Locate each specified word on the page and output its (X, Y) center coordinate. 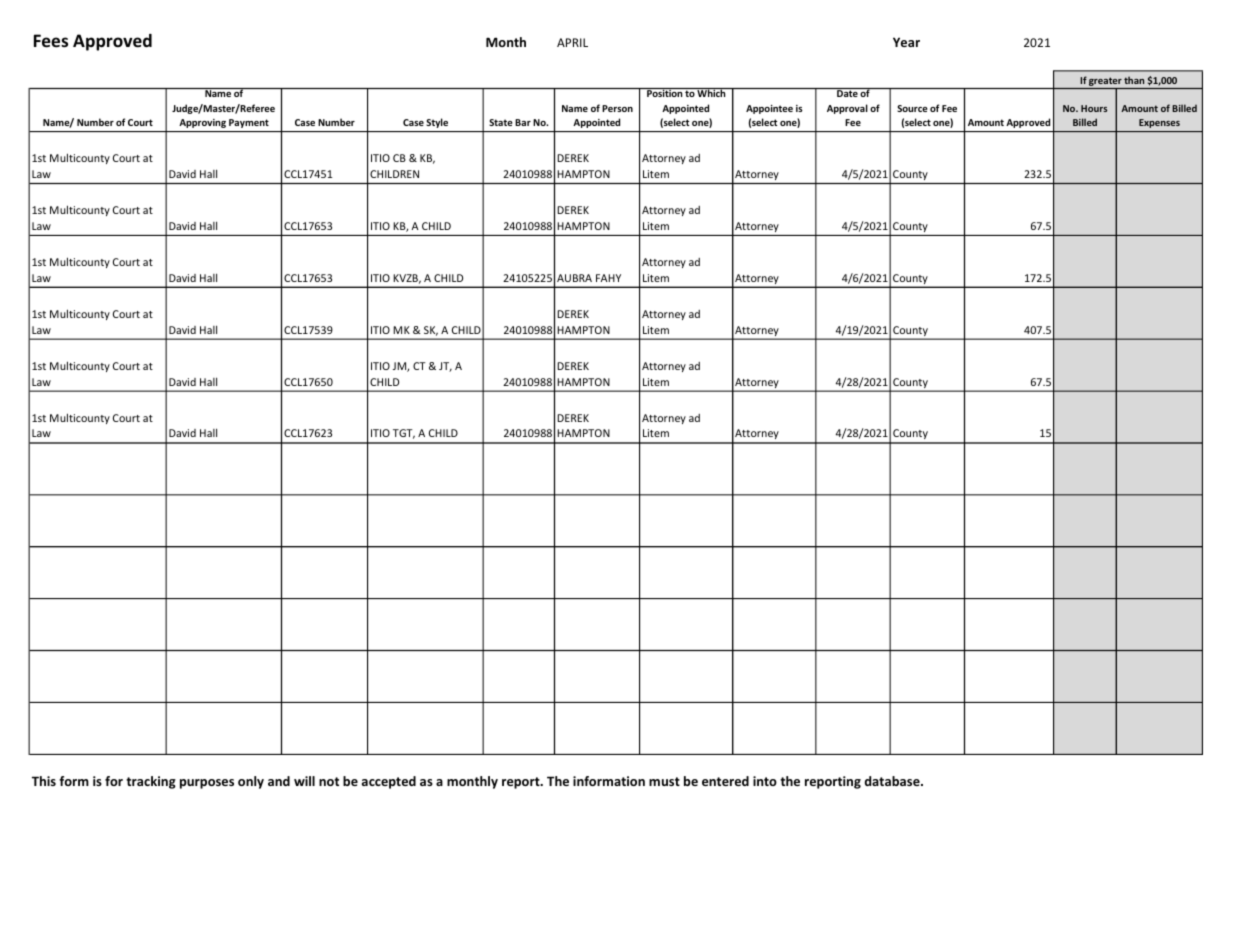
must (664, 781)
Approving (202, 123)
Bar (523, 122)
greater (1105, 83)
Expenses (1159, 123)
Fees (51, 41)
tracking (151, 782)
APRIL (572, 42)
